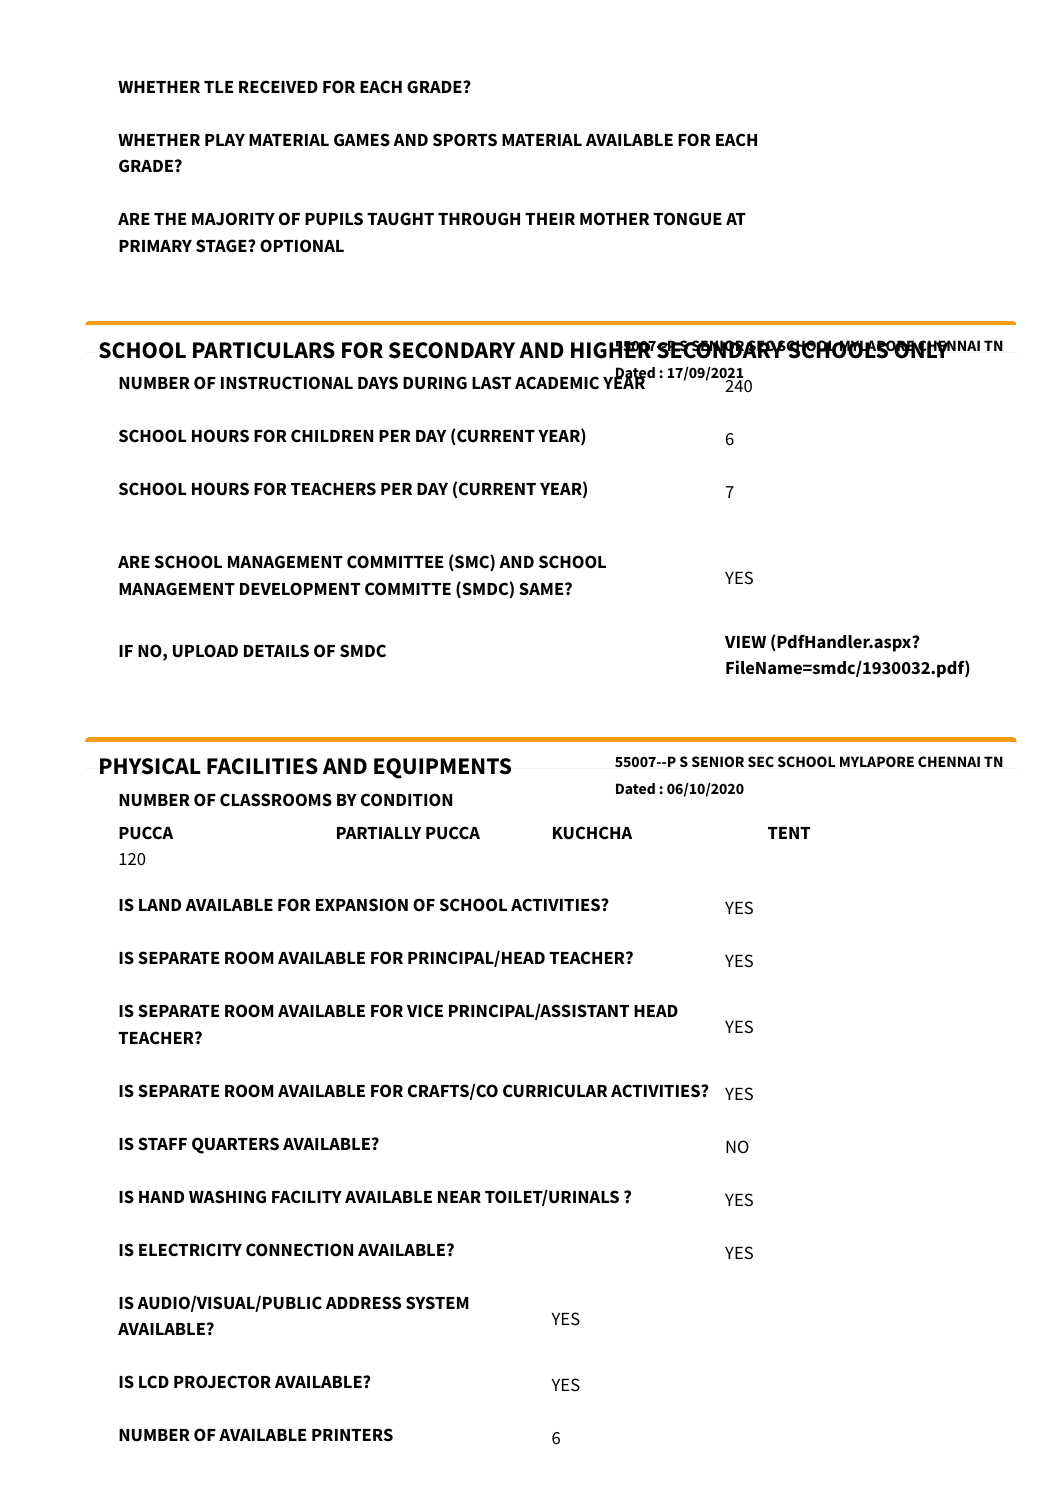 Image resolution: width=1049 pixels, height=1485 pixels. What do you see at coordinates (465, 140) in the page?
I see `SPORTS` at bounding box center [465, 140].
